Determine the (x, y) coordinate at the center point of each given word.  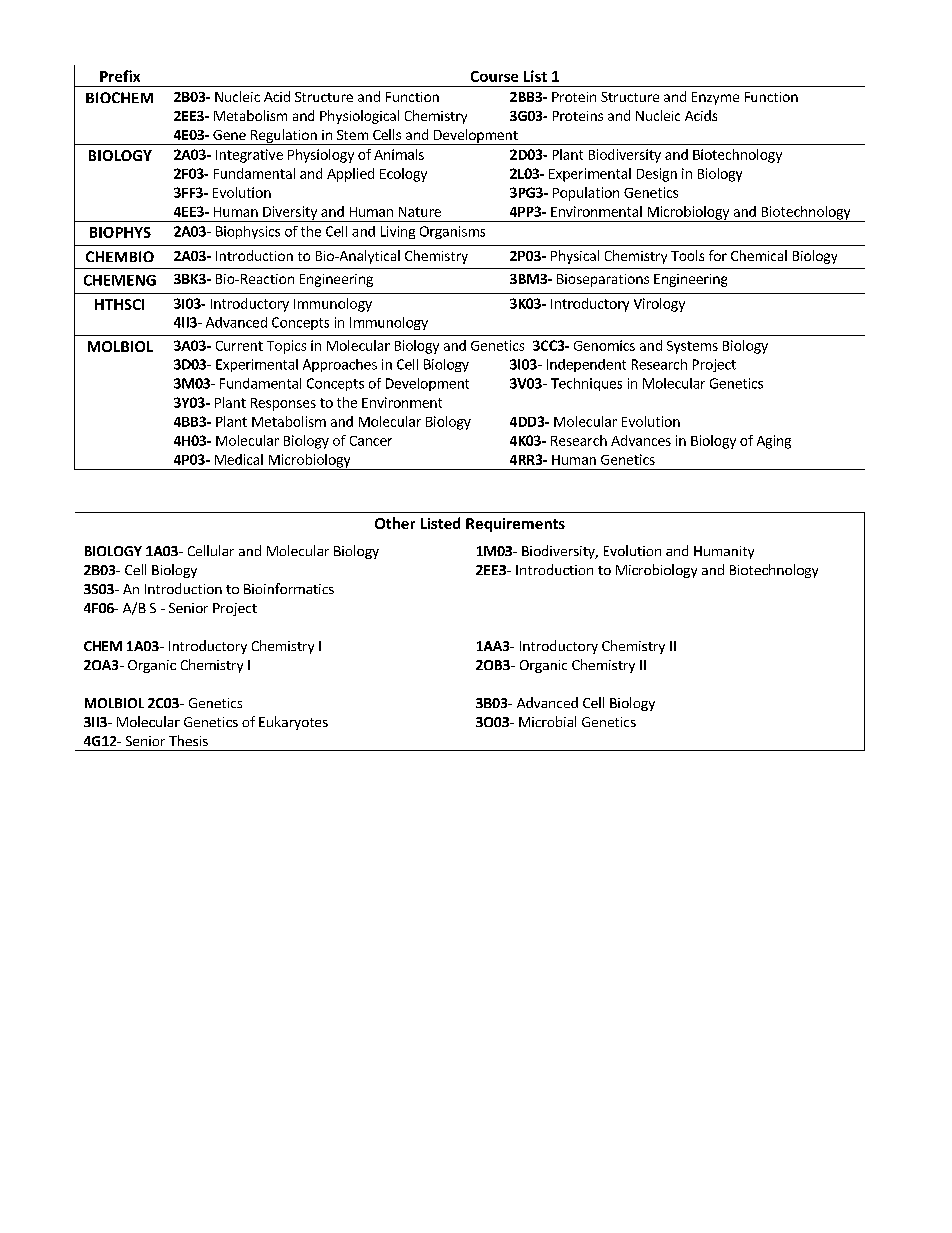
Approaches (340, 365)
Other (395, 523)
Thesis (188, 740)
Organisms (452, 232)
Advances (641, 440)
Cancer (371, 441)
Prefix (120, 76)
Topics (286, 347)
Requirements (515, 525)
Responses (283, 404)
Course (494, 76)
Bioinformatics (289, 588)
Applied (350, 175)
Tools (687, 255)
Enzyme (715, 98)
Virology (659, 305)
